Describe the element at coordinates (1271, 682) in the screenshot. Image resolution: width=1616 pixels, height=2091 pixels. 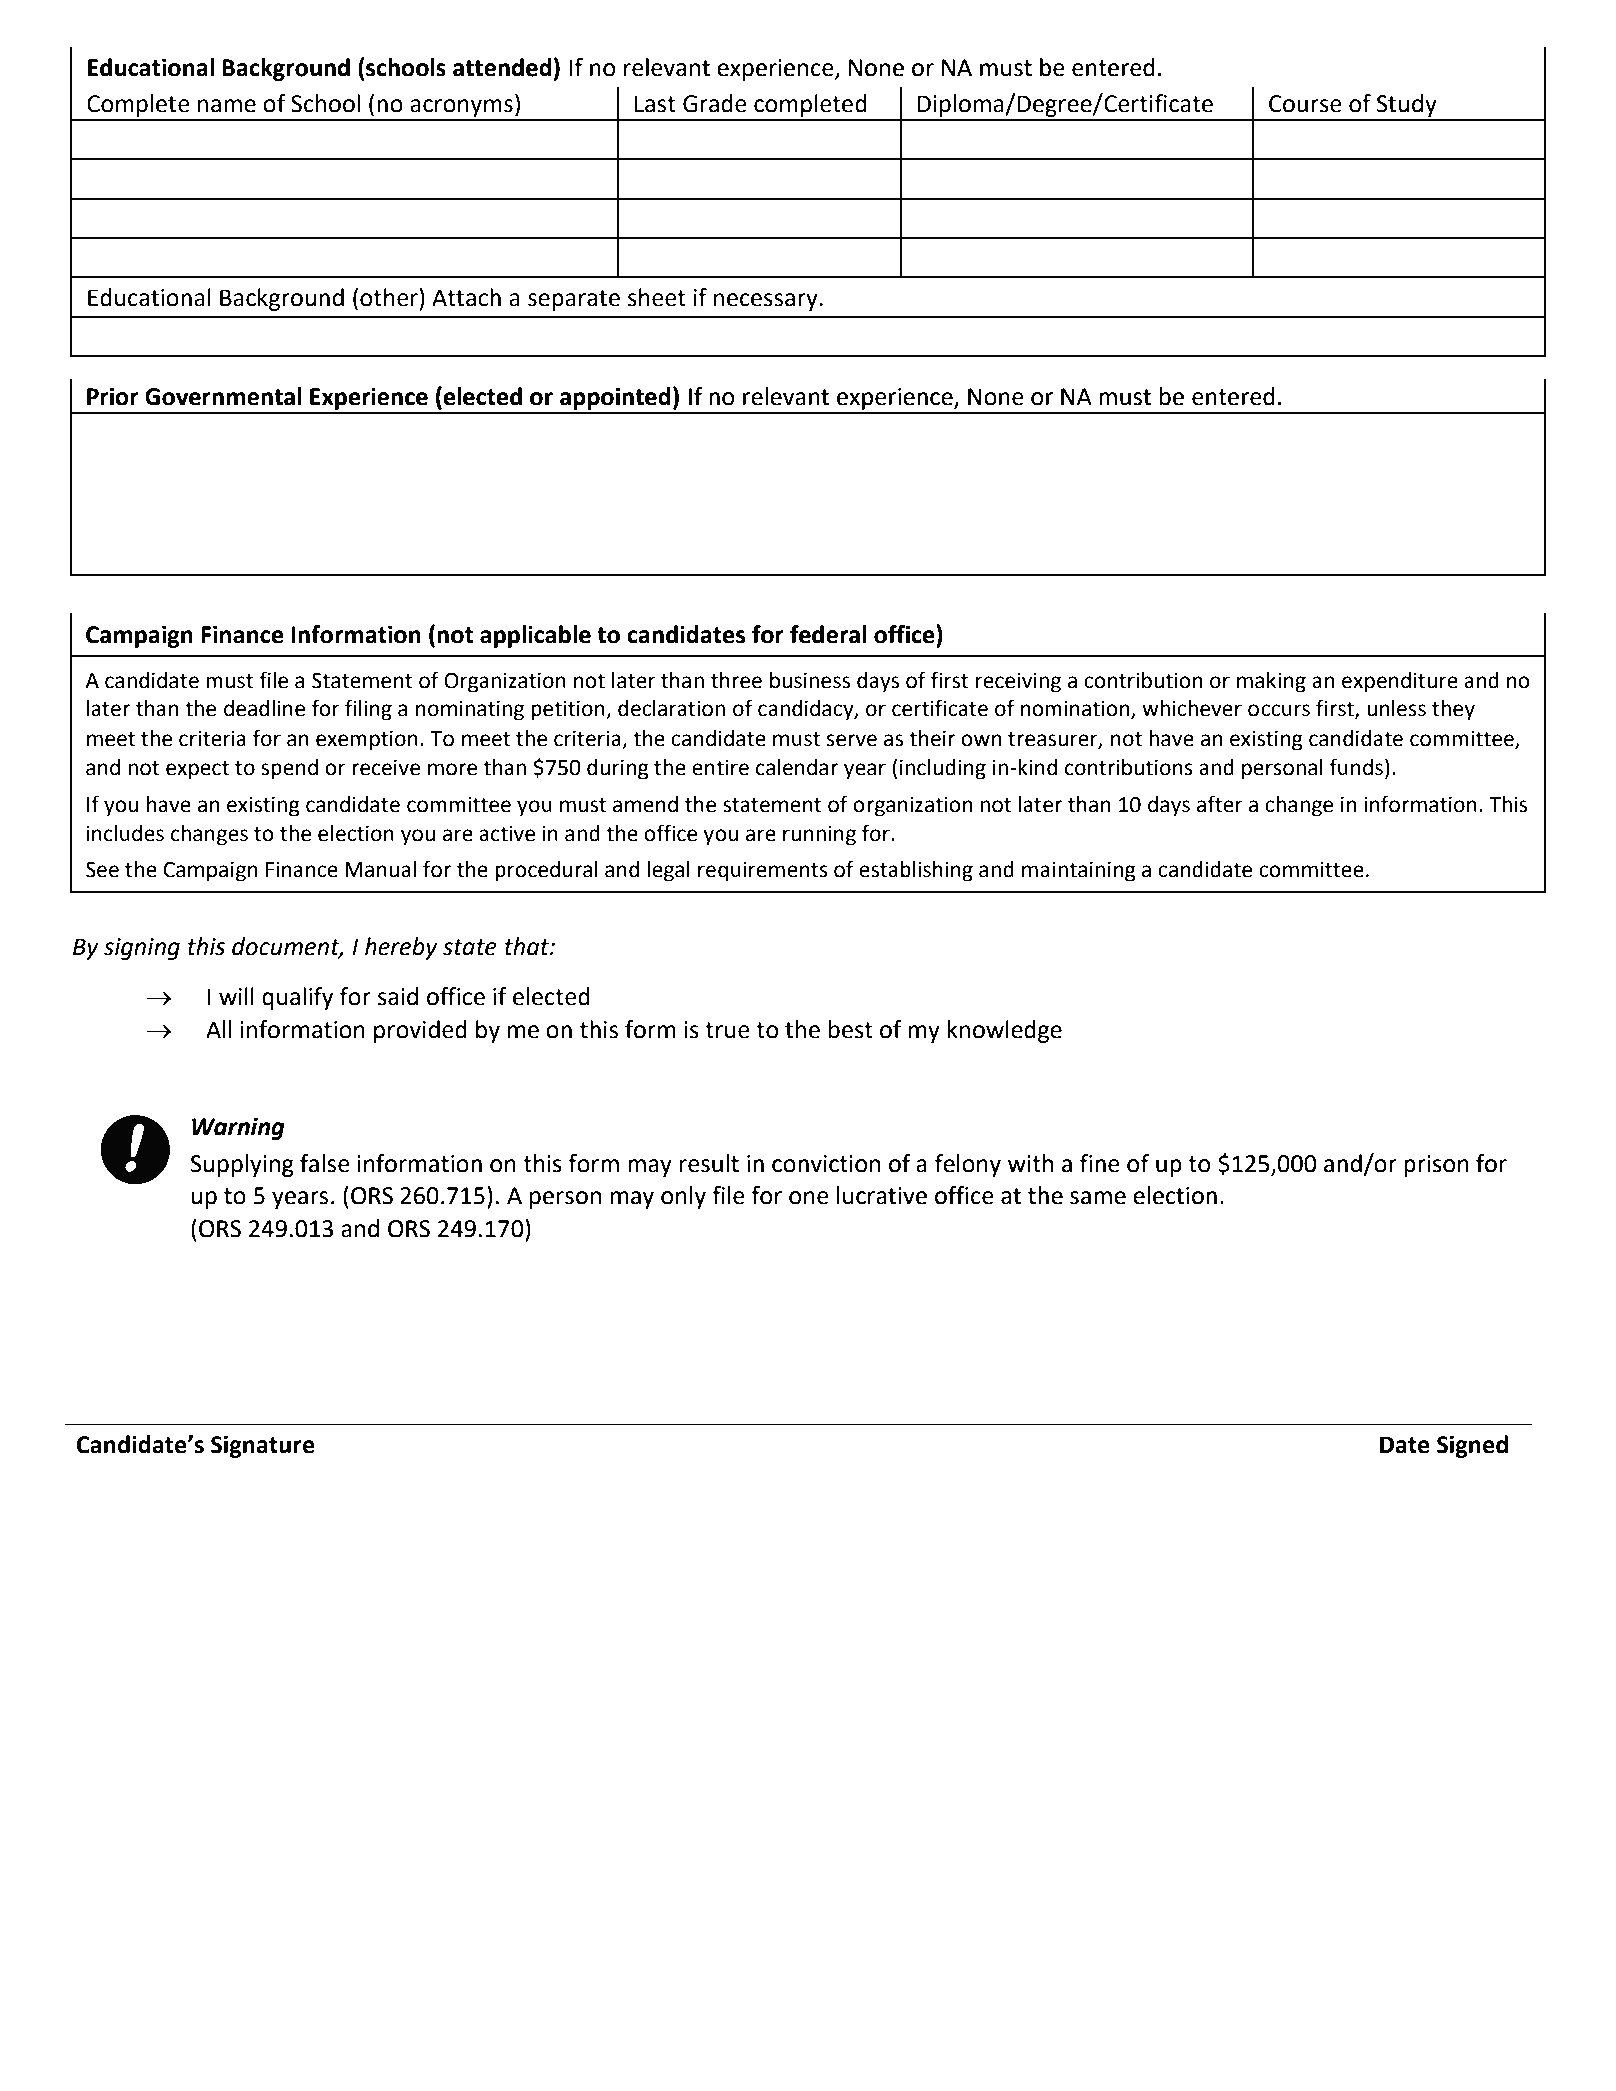
I see `making` at that location.
